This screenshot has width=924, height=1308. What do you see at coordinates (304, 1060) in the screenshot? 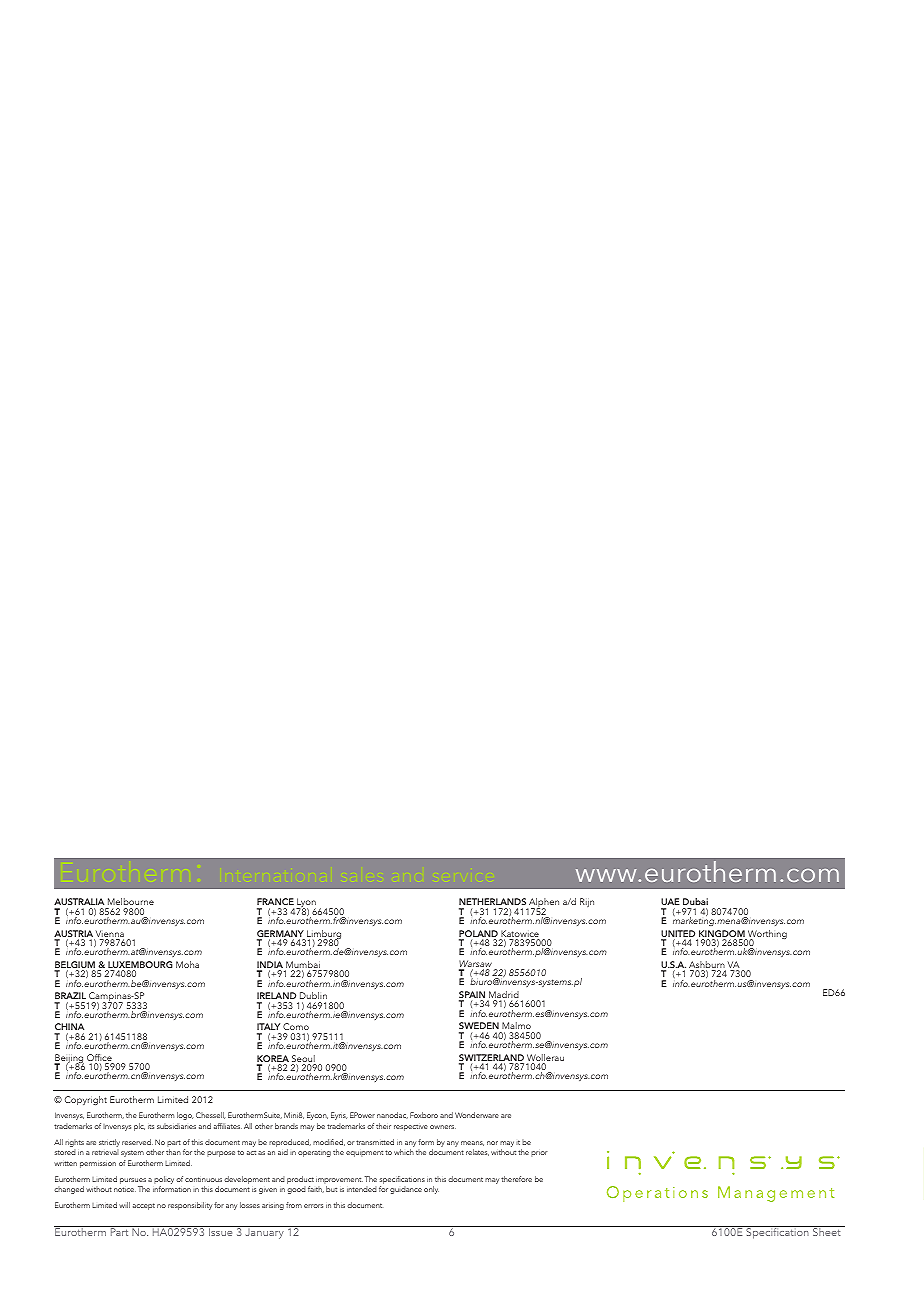
I see `Seoul` at bounding box center [304, 1060].
